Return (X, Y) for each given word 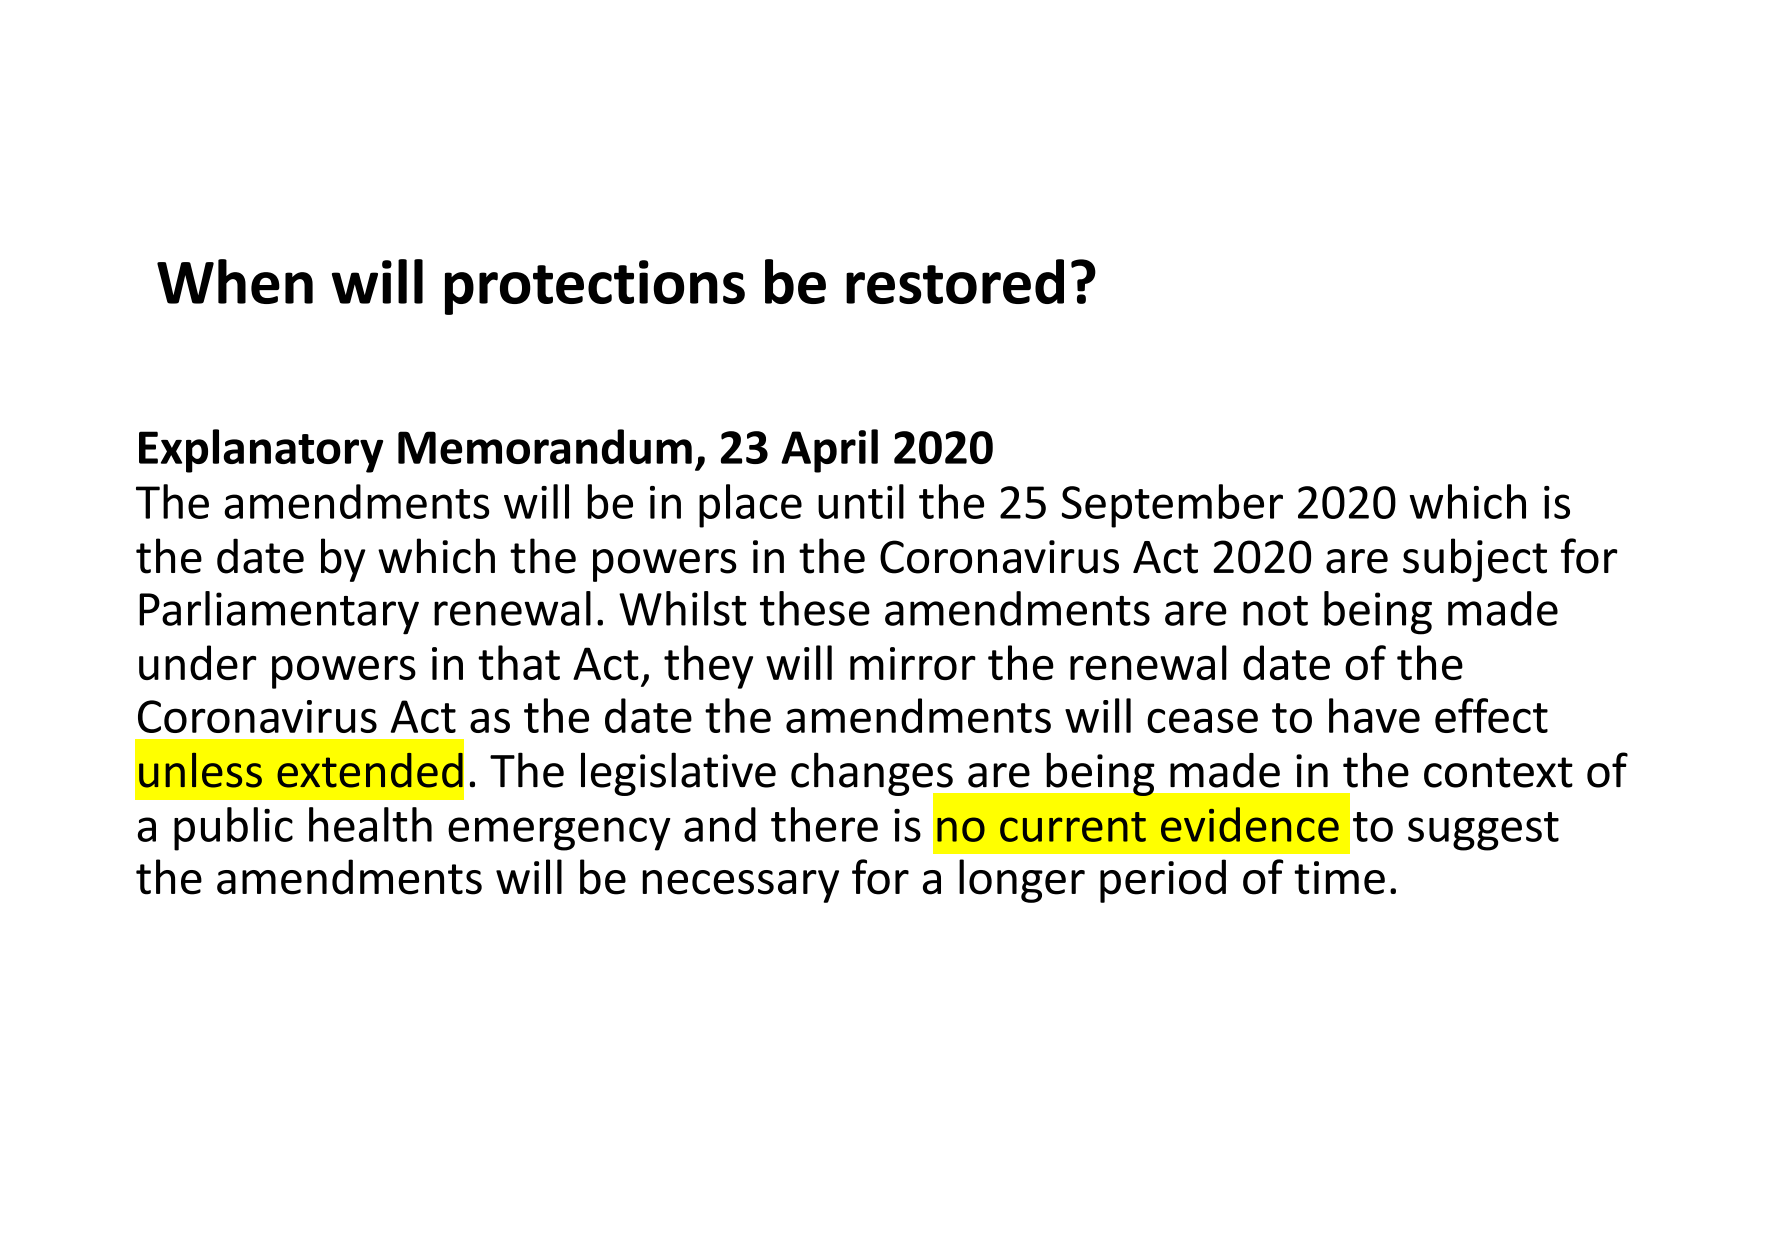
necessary (740, 886)
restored (955, 281)
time (1339, 878)
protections (595, 287)
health (370, 824)
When (235, 281)
